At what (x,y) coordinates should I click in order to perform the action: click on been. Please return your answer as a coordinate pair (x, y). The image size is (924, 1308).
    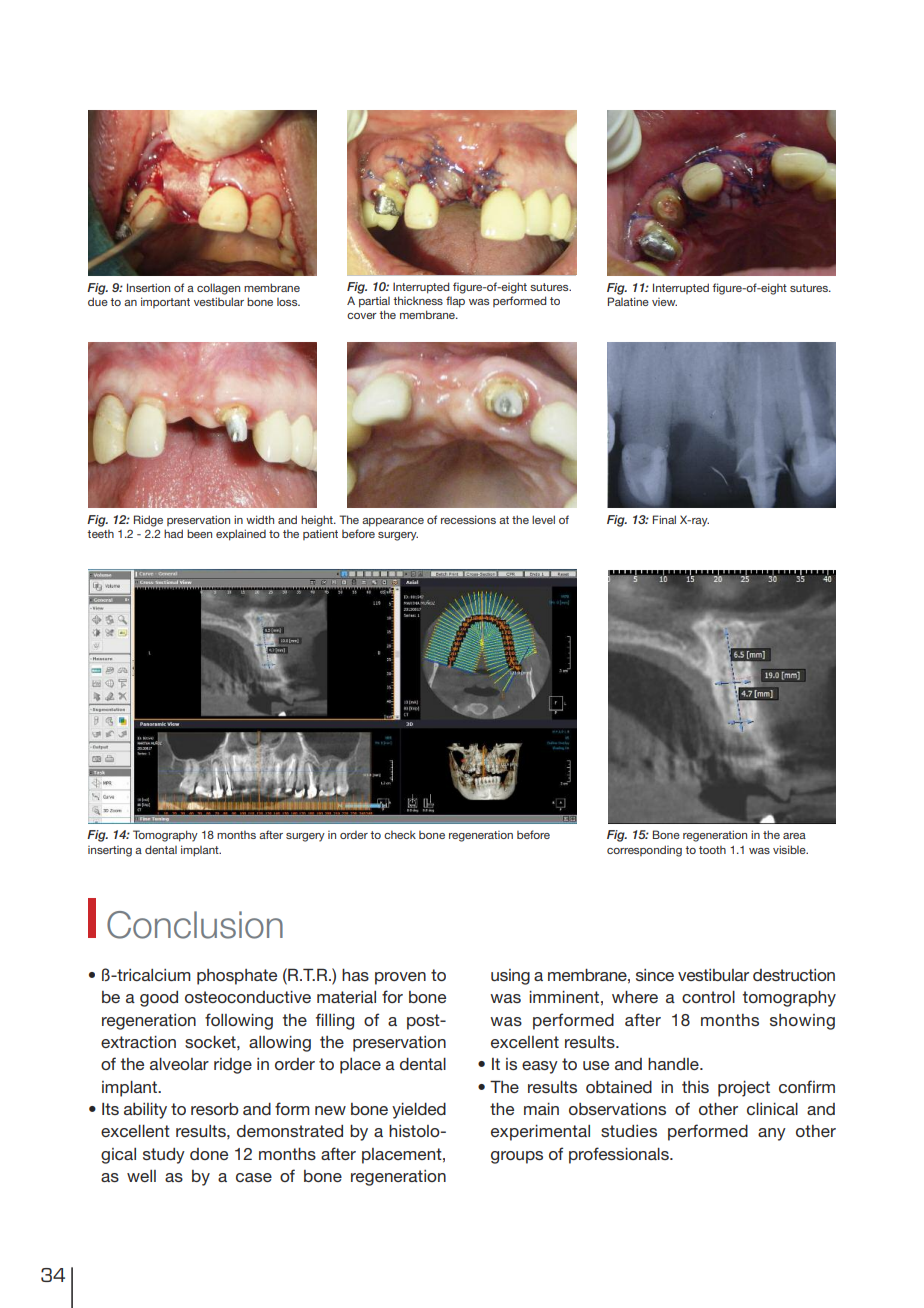
    Looking at the image, I should click on (199, 533).
